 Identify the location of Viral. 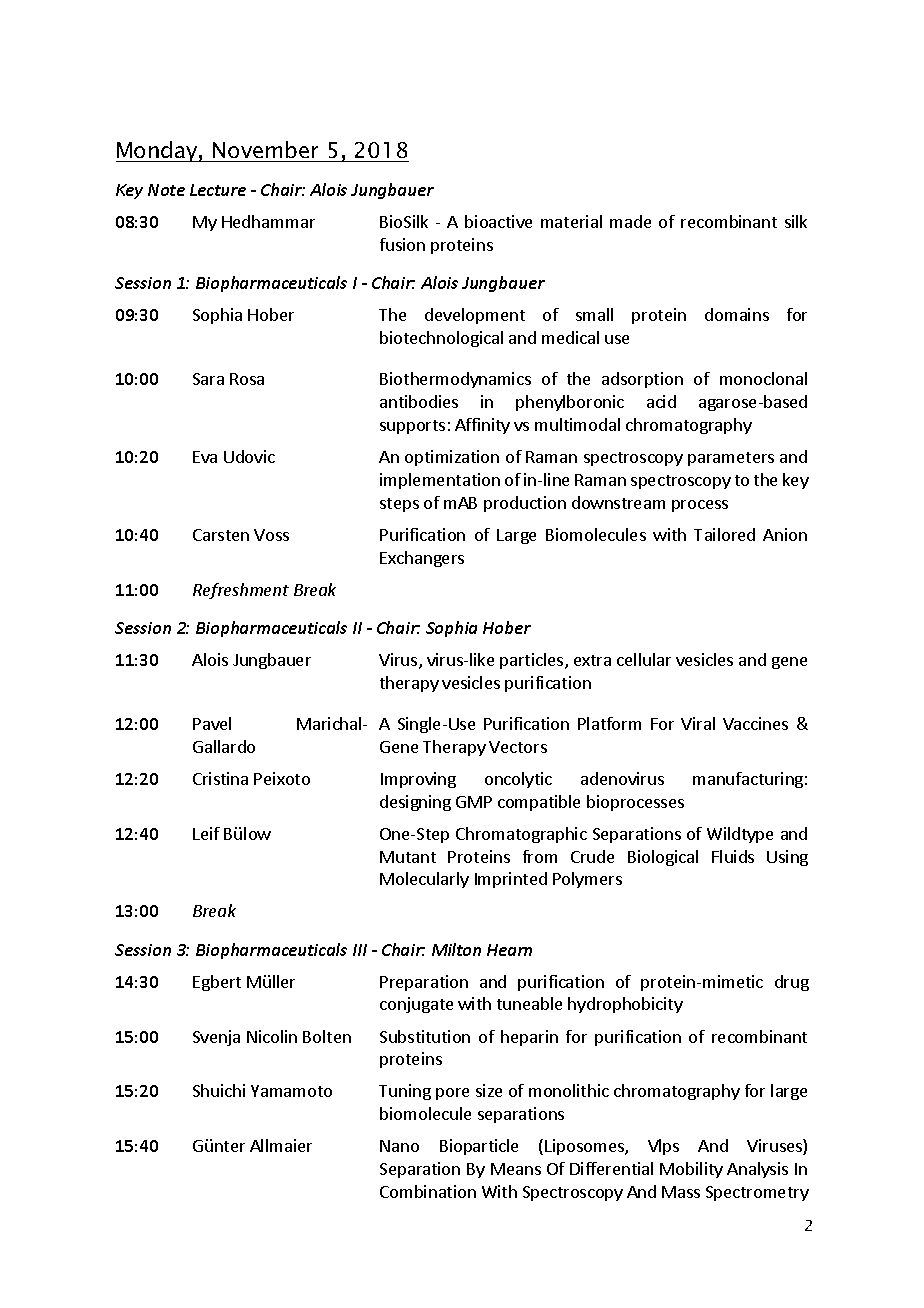
(698, 723).
